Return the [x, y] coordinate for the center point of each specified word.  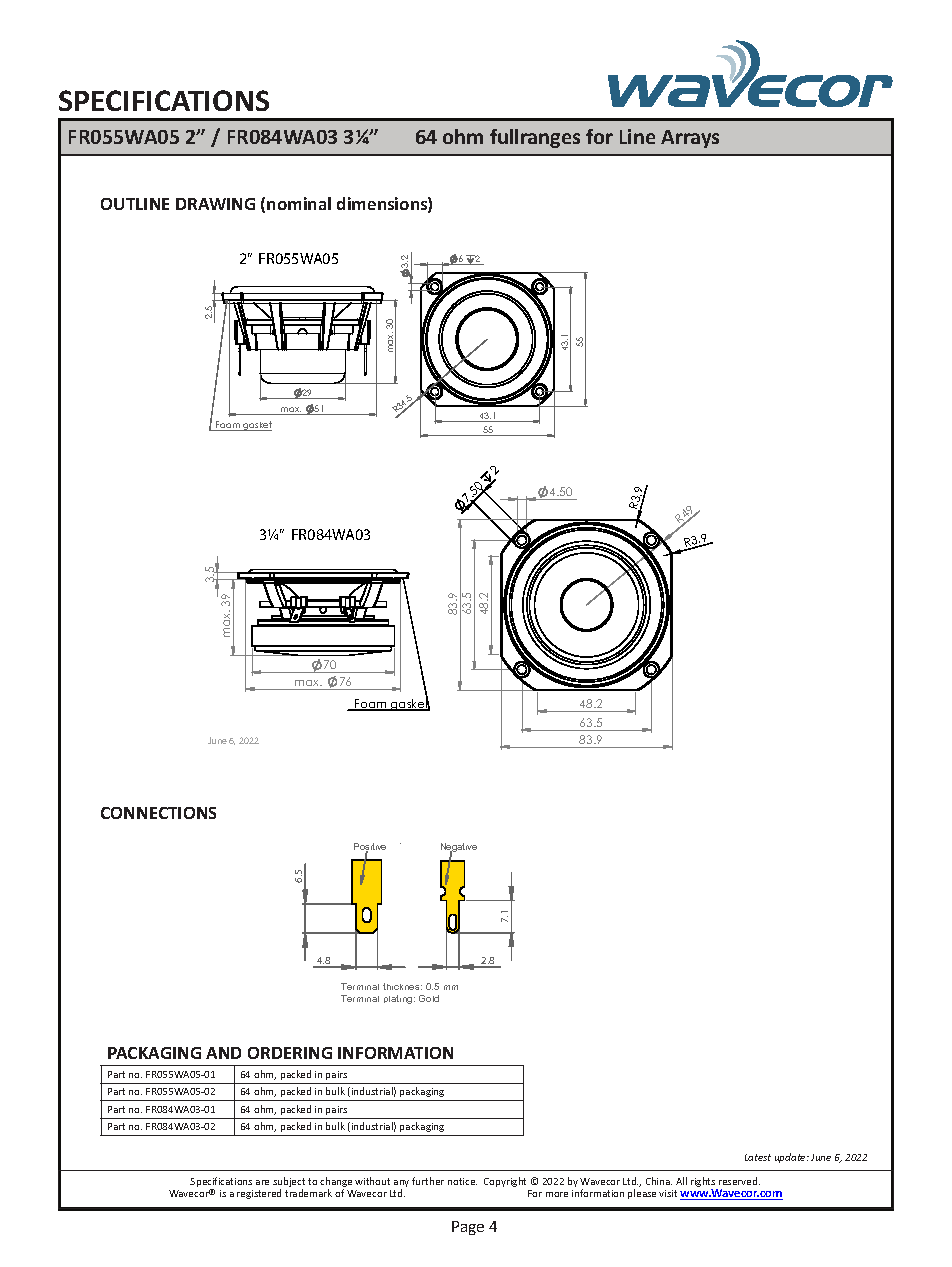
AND [223, 1053]
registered [259, 1194]
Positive [370, 848]
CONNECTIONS [158, 813]
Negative [459, 849]
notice [462, 1181]
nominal [299, 203]
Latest [758, 1157]
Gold [429, 998]
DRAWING [215, 204]
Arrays [690, 139]
